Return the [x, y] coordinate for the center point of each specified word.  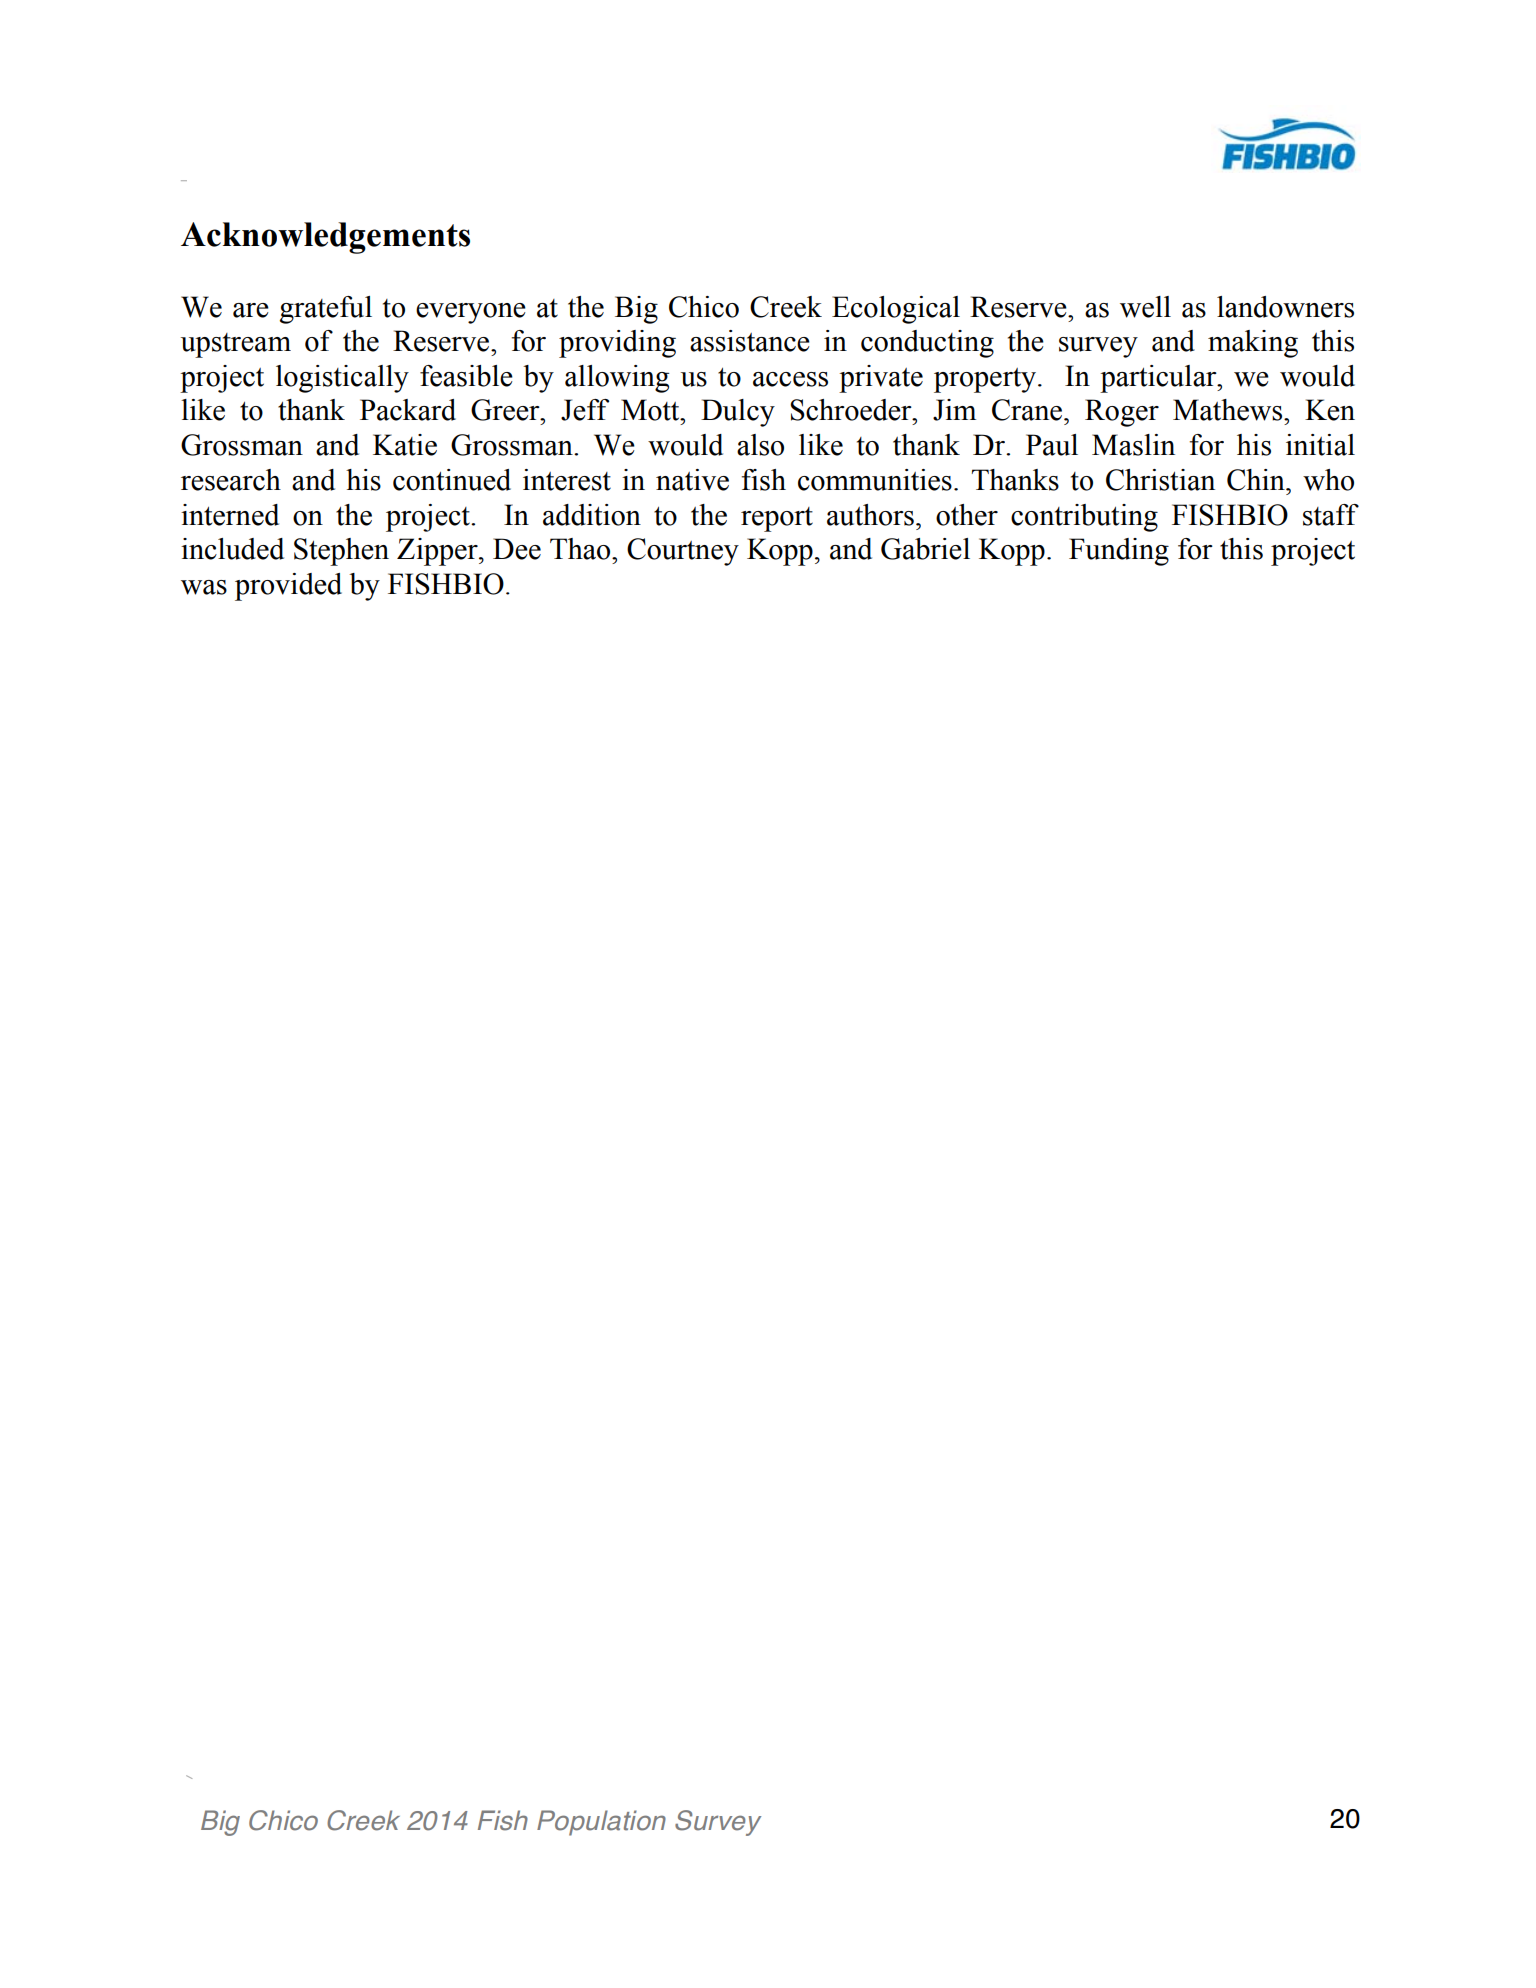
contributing [1084, 518]
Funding [1119, 552]
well [1145, 307]
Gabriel [925, 549]
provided [288, 587]
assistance [750, 341]
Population [601, 1823]
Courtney [683, 552]
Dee [517, 549]
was [204, 587]
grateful [326, 310]
